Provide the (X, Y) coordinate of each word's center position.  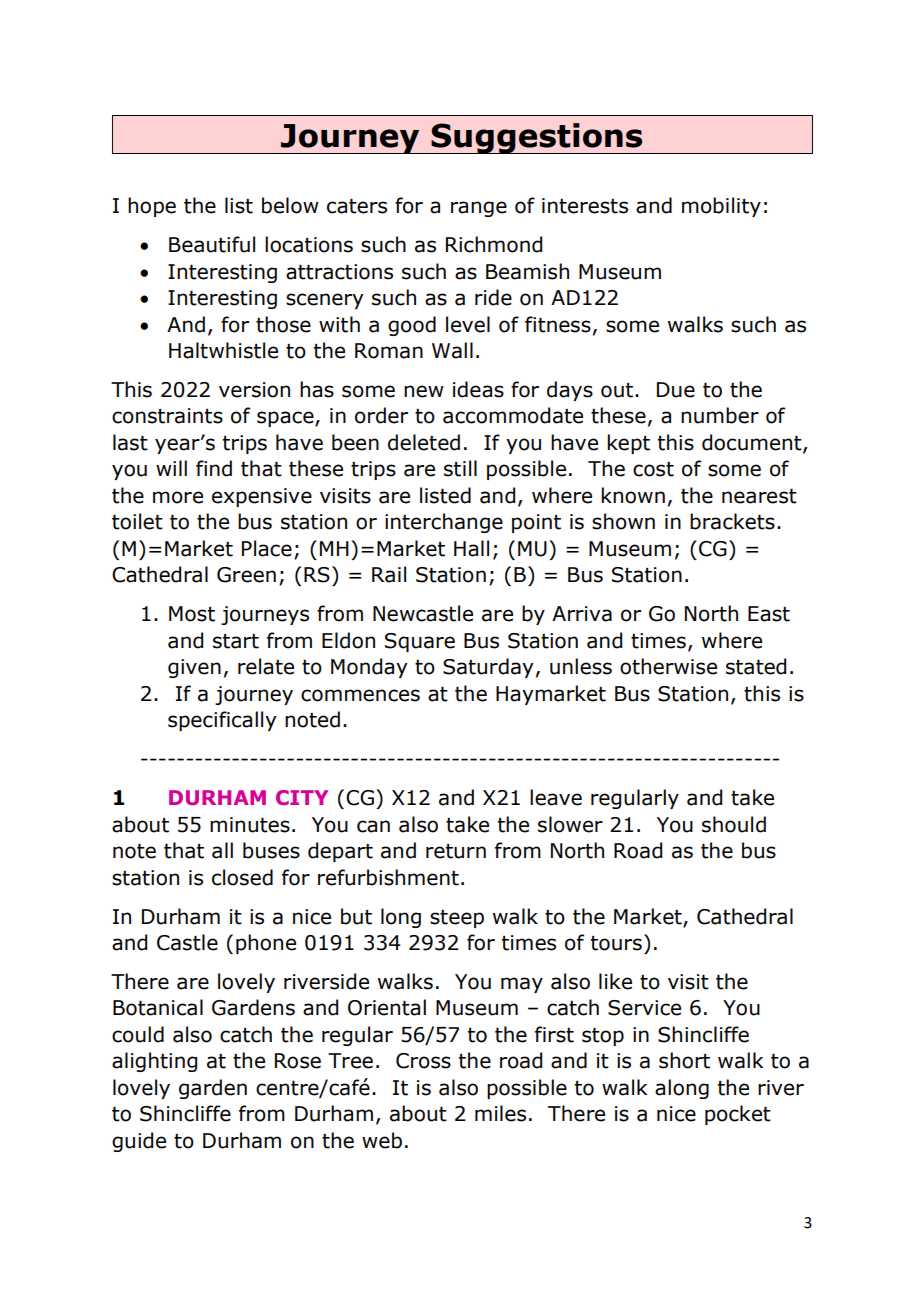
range (479, 209)
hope (152, 207)
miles (500, 1113)
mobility (721, 207)
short (684, 1060)
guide (139, 1142)
